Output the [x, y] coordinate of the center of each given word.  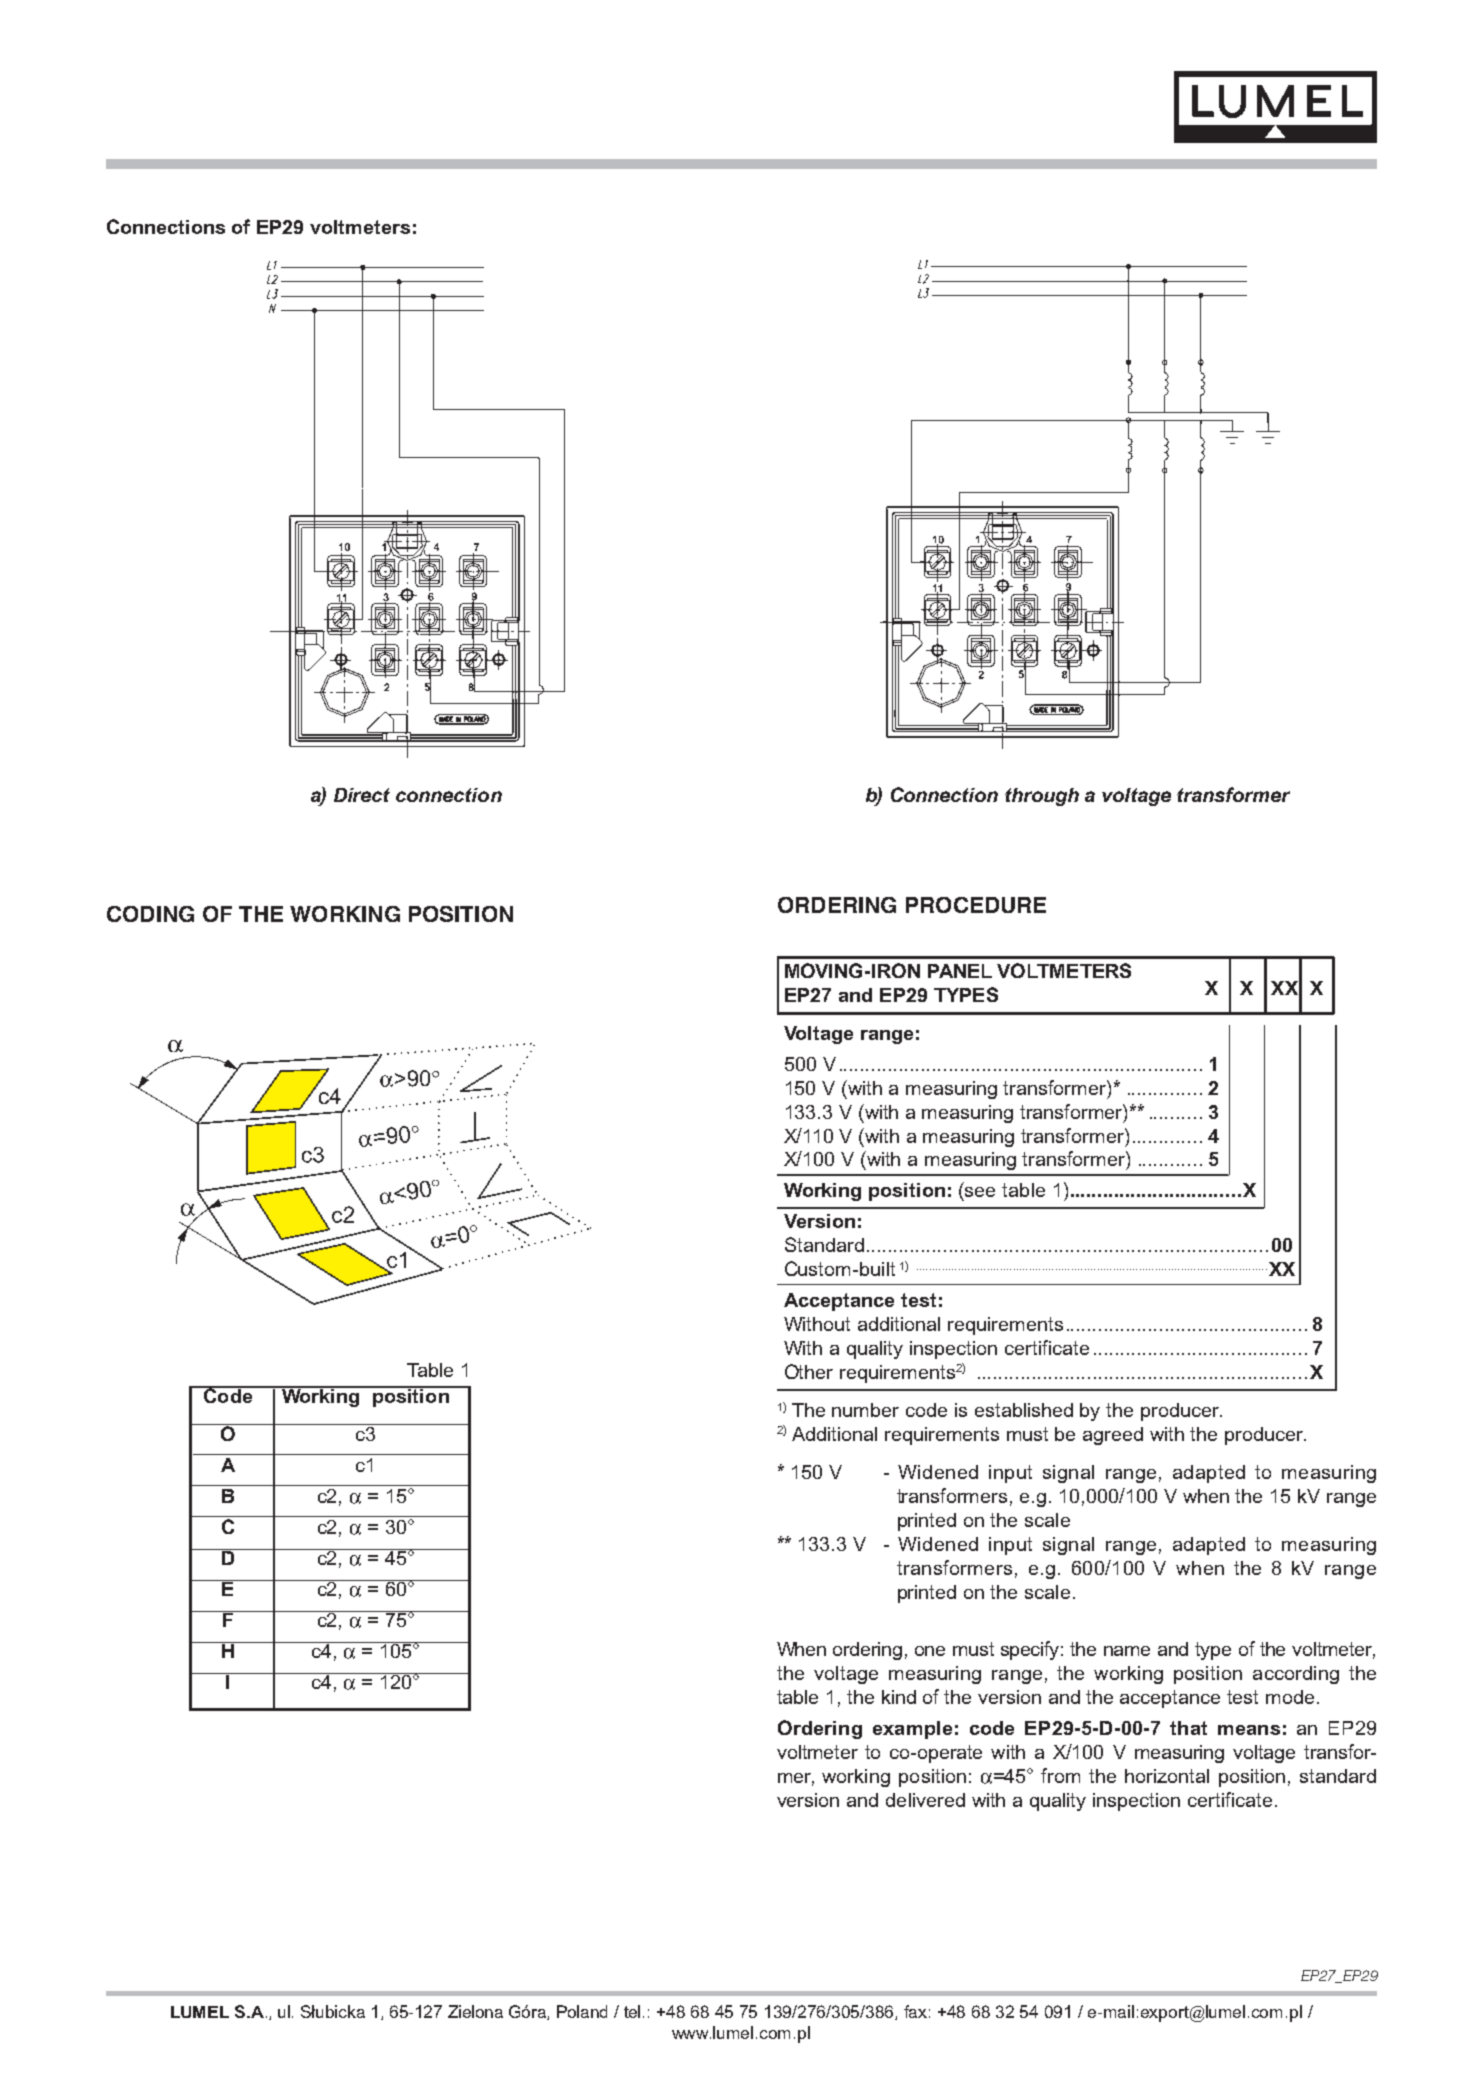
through [1042, 797]
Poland [582, 2011]
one [930, 1651]
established [1024, 1410]
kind [899, 1697]
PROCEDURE [976, 905]
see [980, 1192]
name [1127, 1651]
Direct [362, 795]
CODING [150, 914]
